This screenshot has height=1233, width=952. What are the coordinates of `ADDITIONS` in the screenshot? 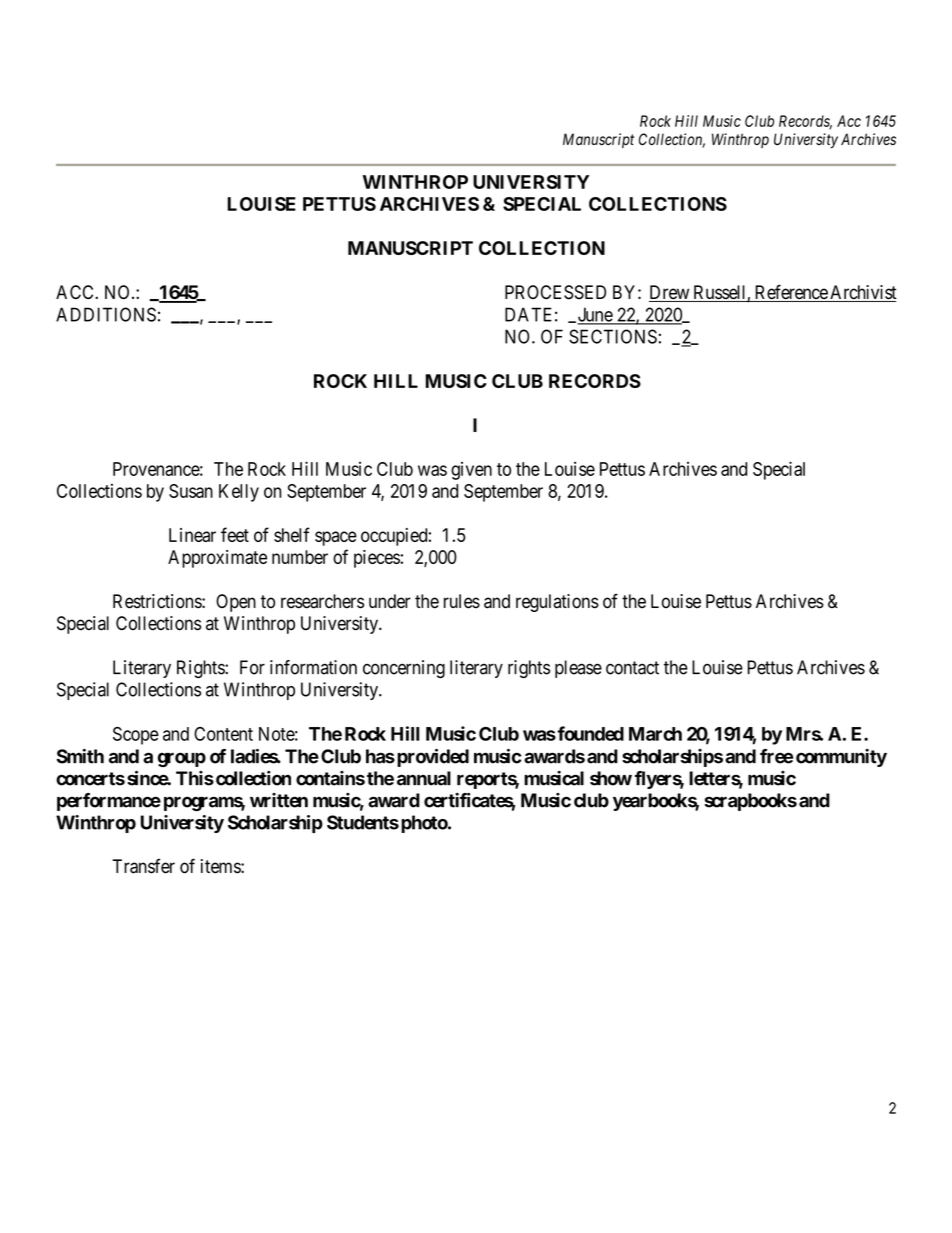 It's located at (106, 314).
